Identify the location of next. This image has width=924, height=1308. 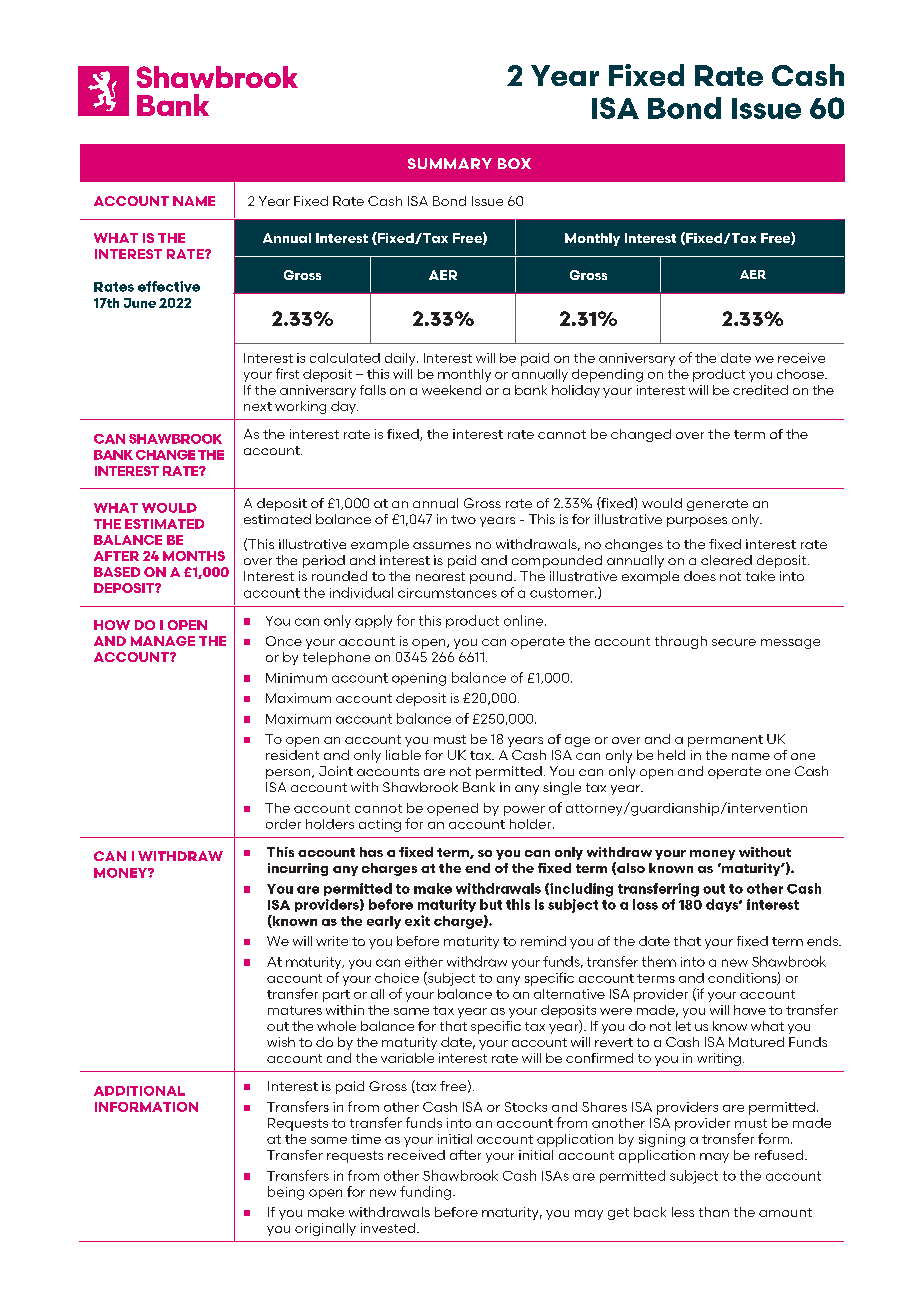
(258, 406).
